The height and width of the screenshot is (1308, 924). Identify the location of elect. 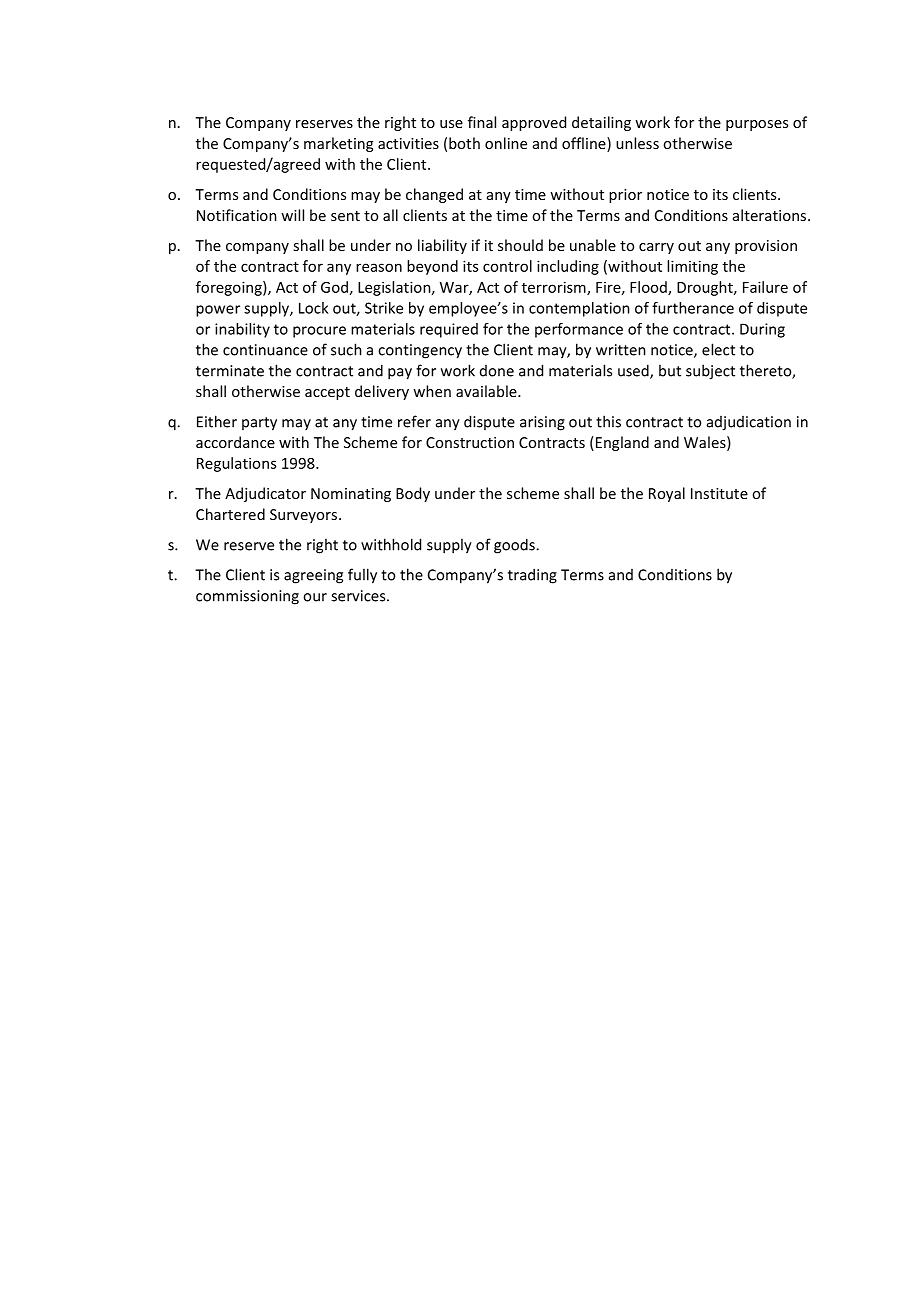
(718, 349).
